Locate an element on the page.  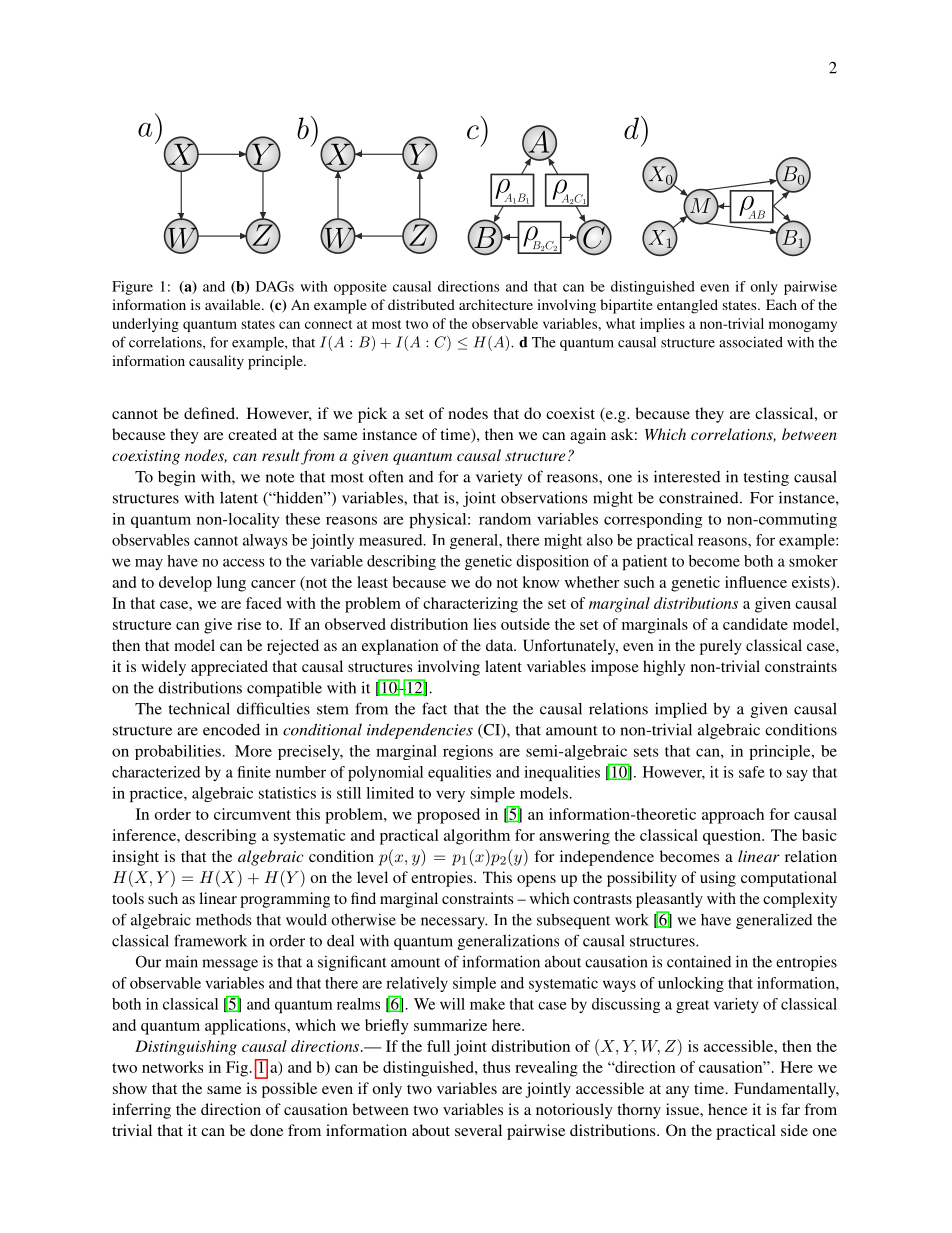
architecture is located at coordinates (496, 304).
